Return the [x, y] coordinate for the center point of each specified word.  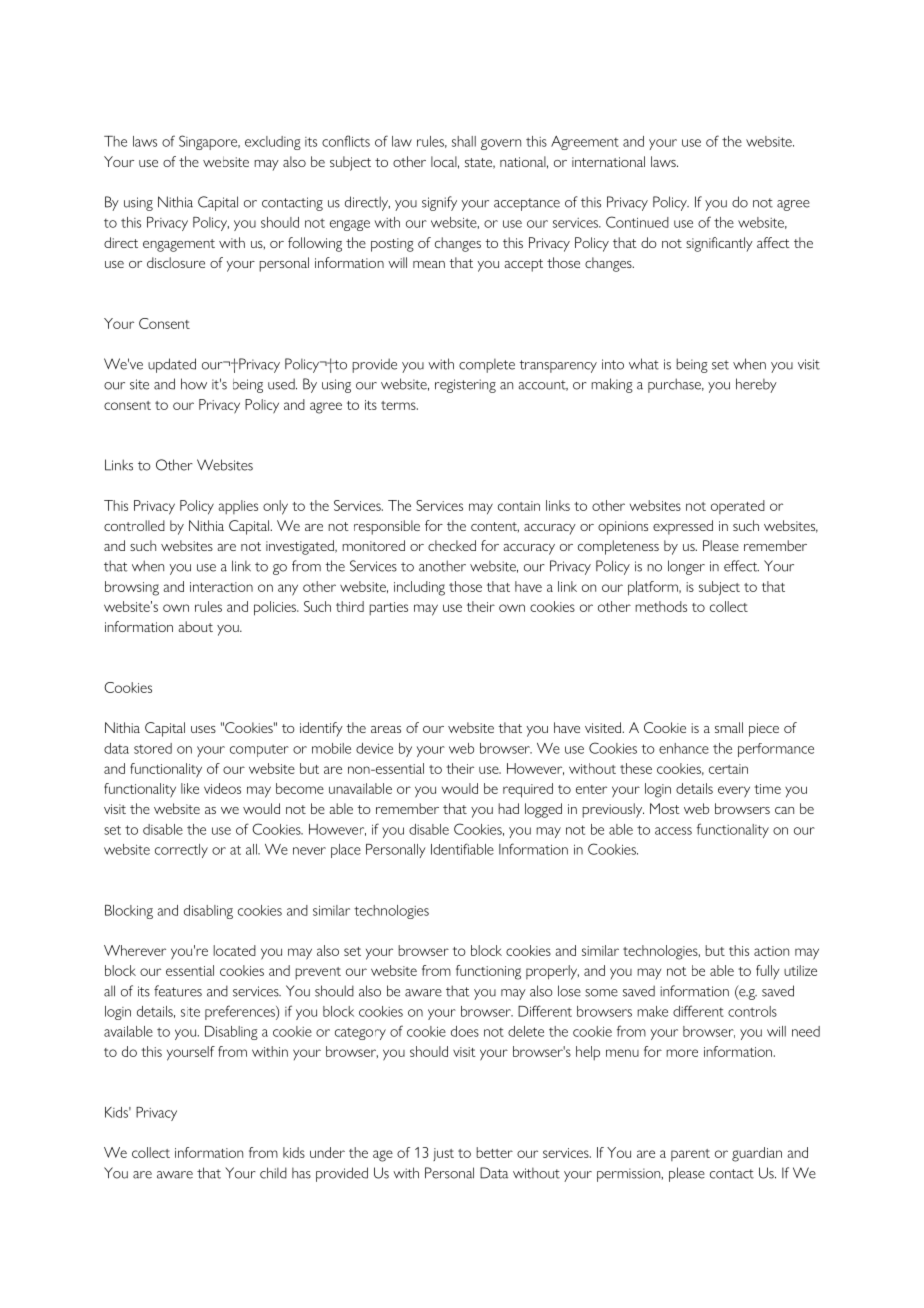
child [273, 1173]
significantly [719, 244]
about [195, 626]
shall [464, 141]
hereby [756, 385]
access [673, 831]
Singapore [209, 142]
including [419, 588]
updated [172, 365]
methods [661, 606]
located [234, 950]
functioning [488, 972]
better [494, 1152]
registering [465, 386]
